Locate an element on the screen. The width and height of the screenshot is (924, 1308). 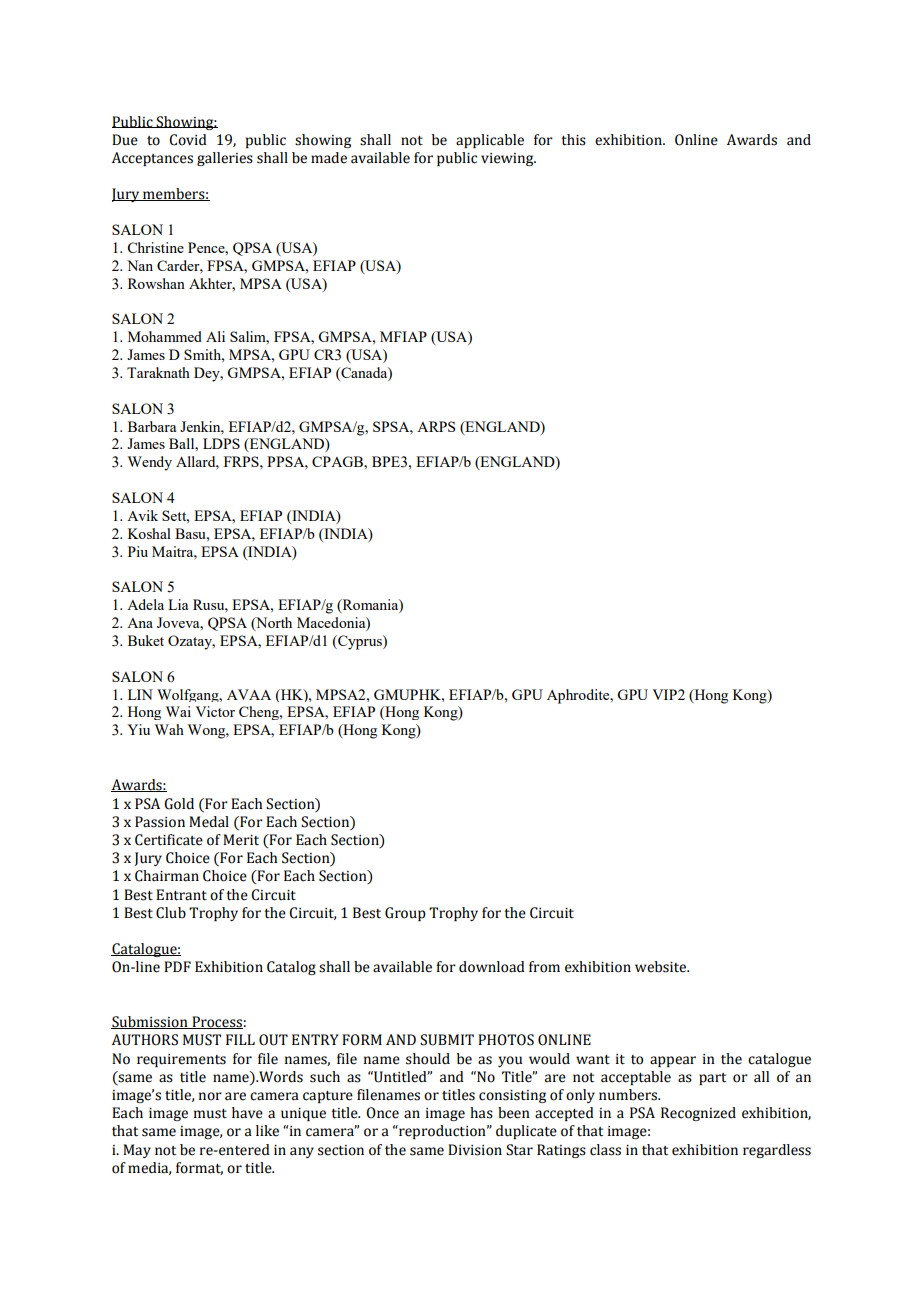
Medal is located at coordinates (209, 822).
